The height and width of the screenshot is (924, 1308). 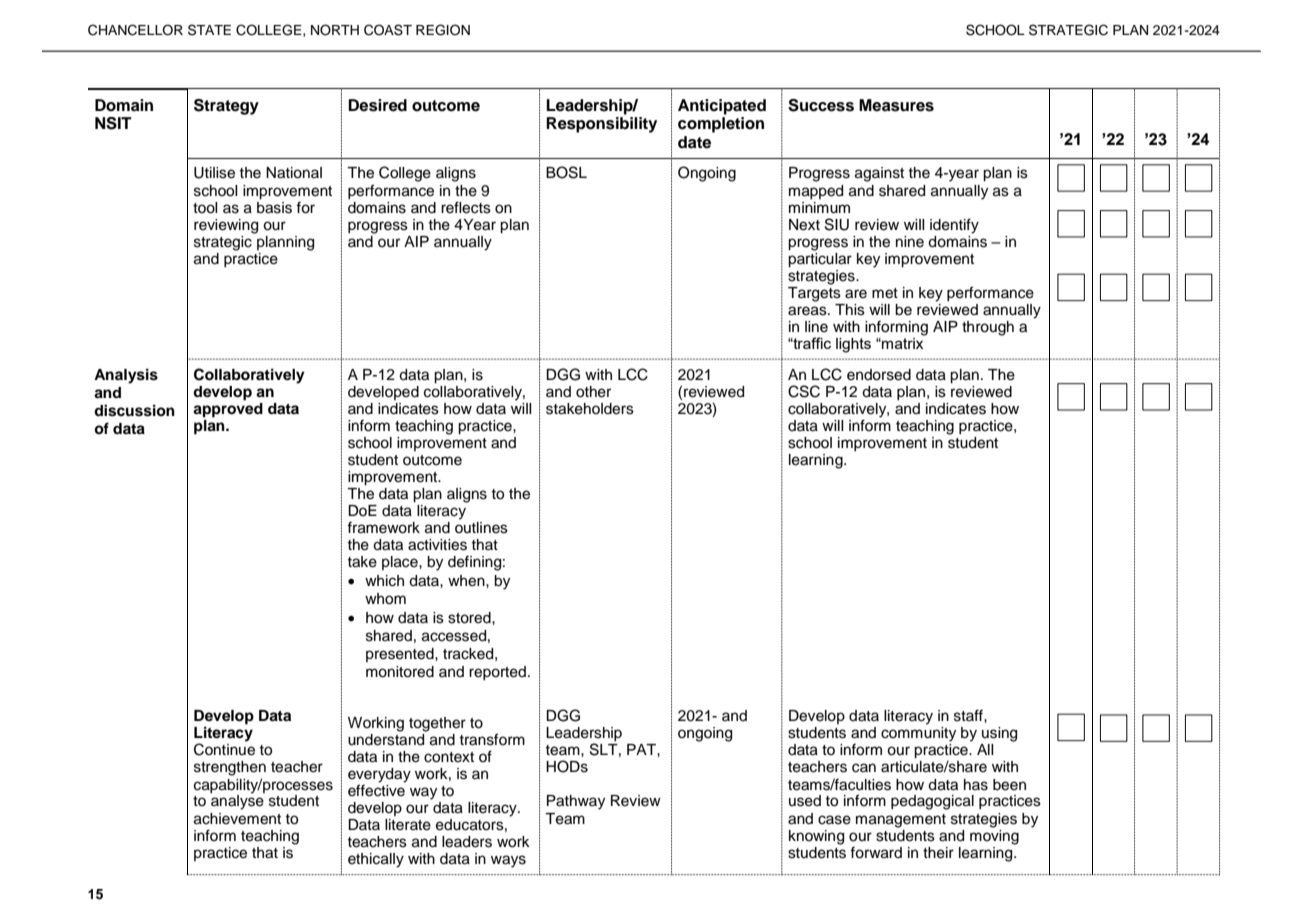 I want to click on met, so click(x=885, y=293).
